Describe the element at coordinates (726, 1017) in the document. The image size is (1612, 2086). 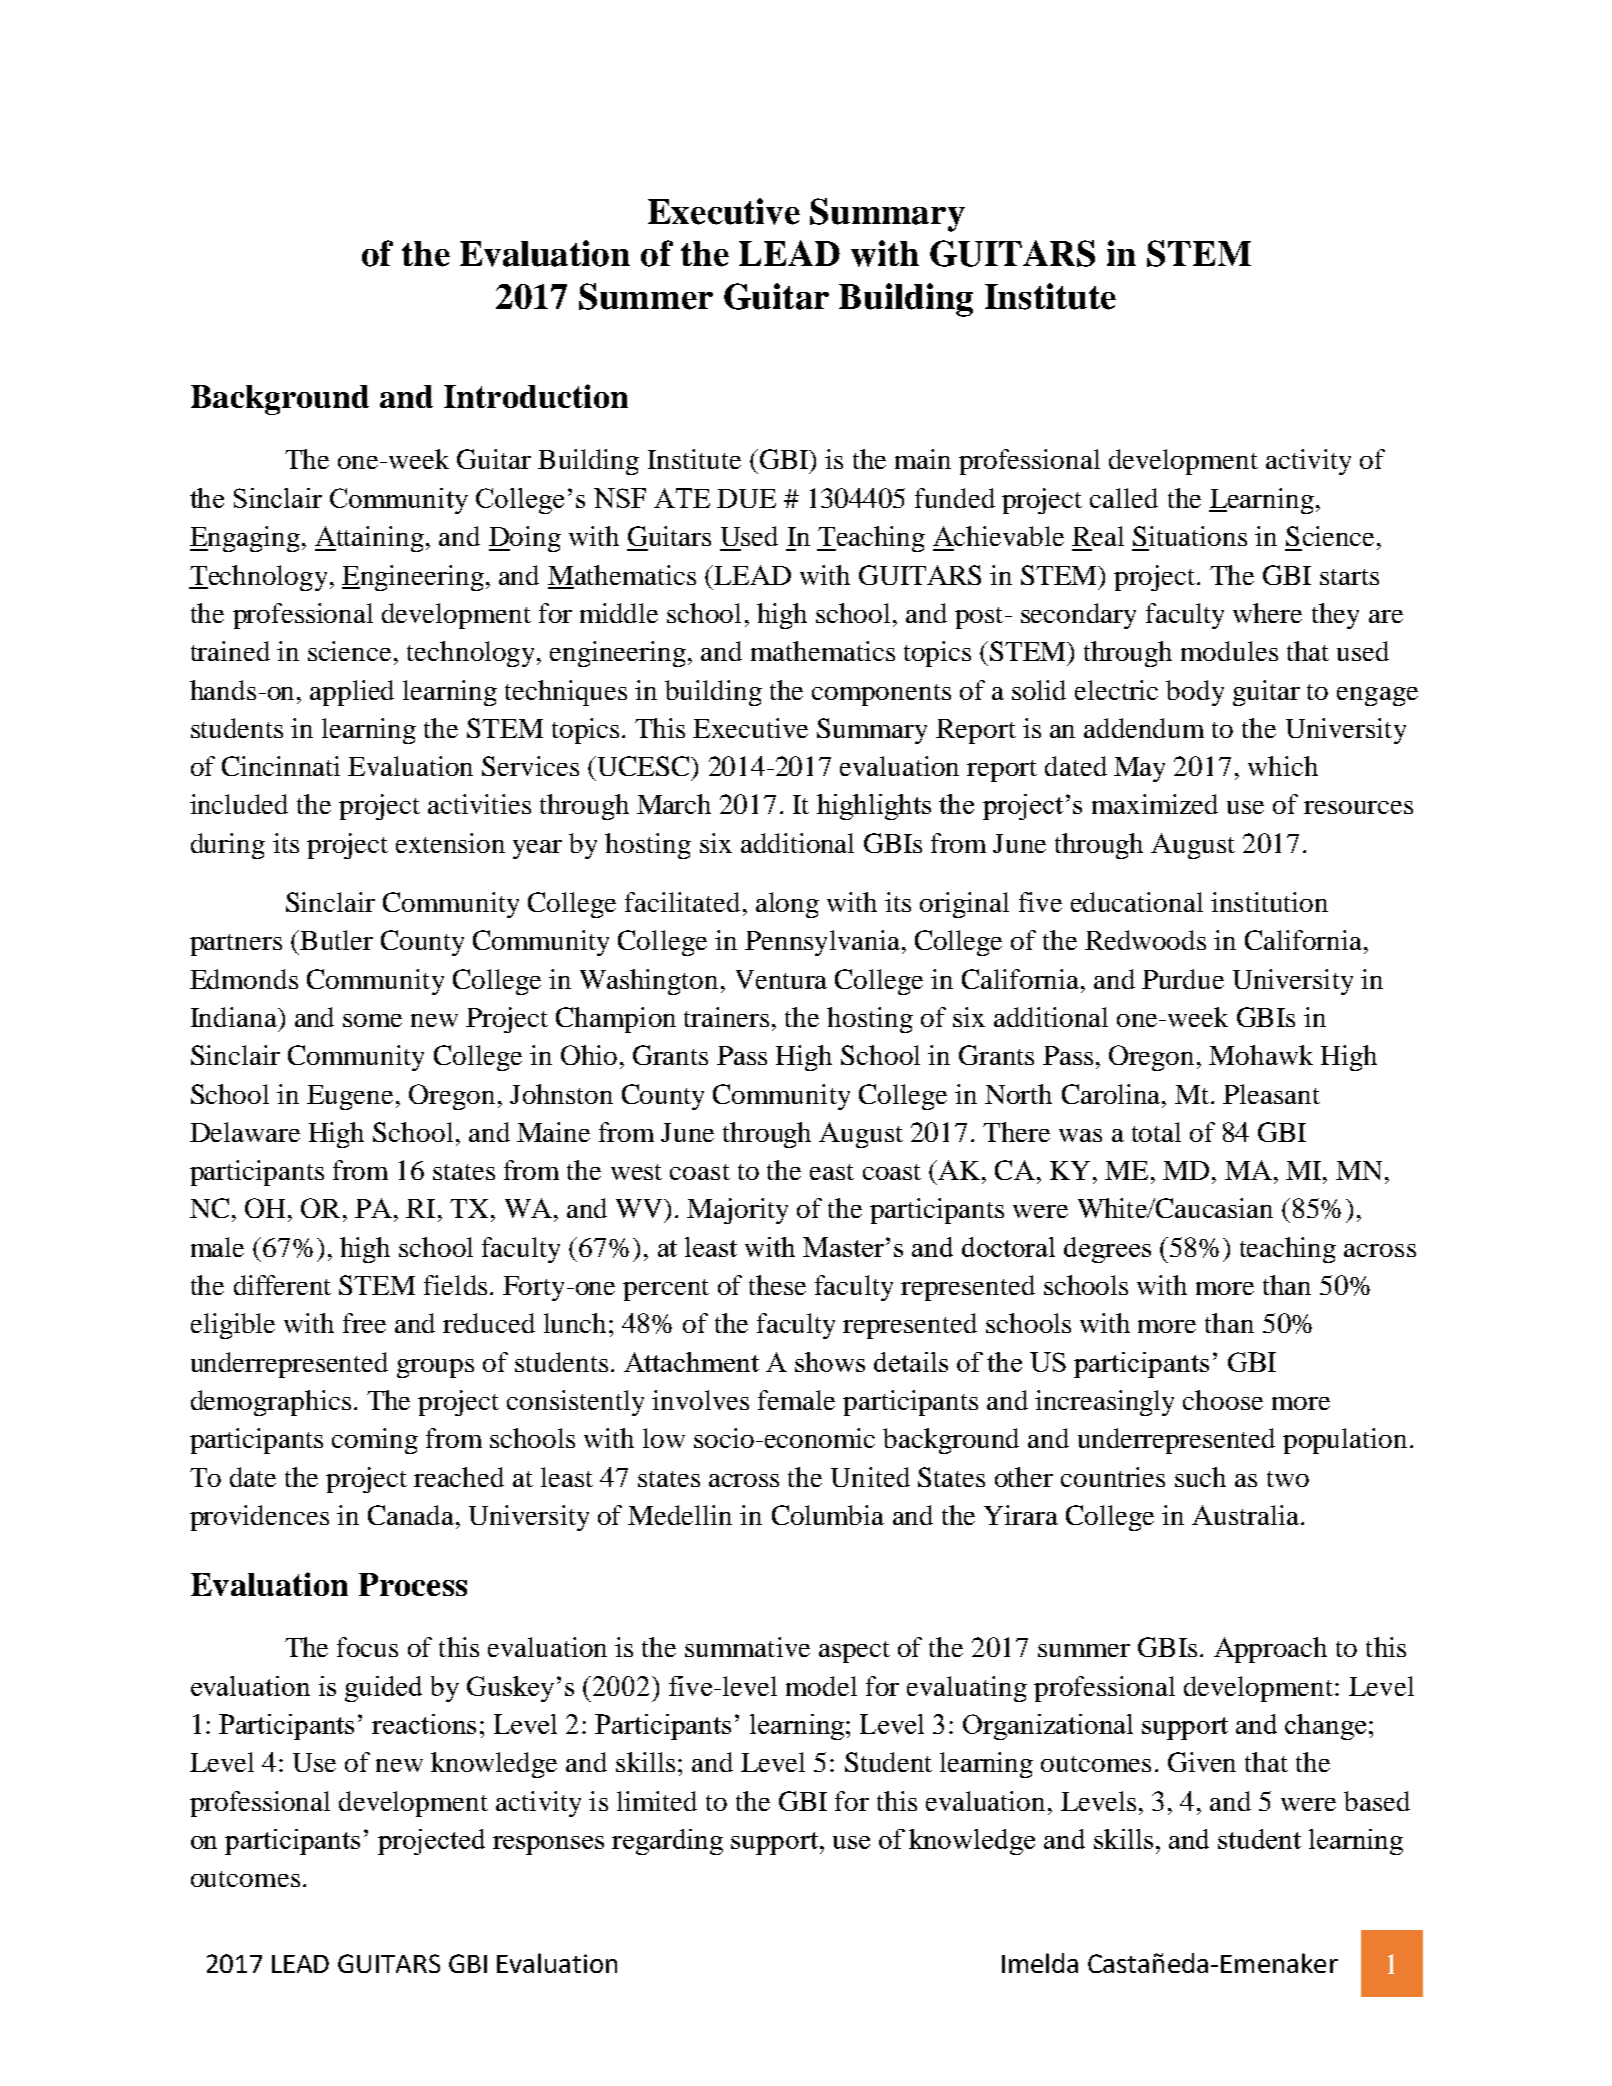
I see `trainers` at that location.
